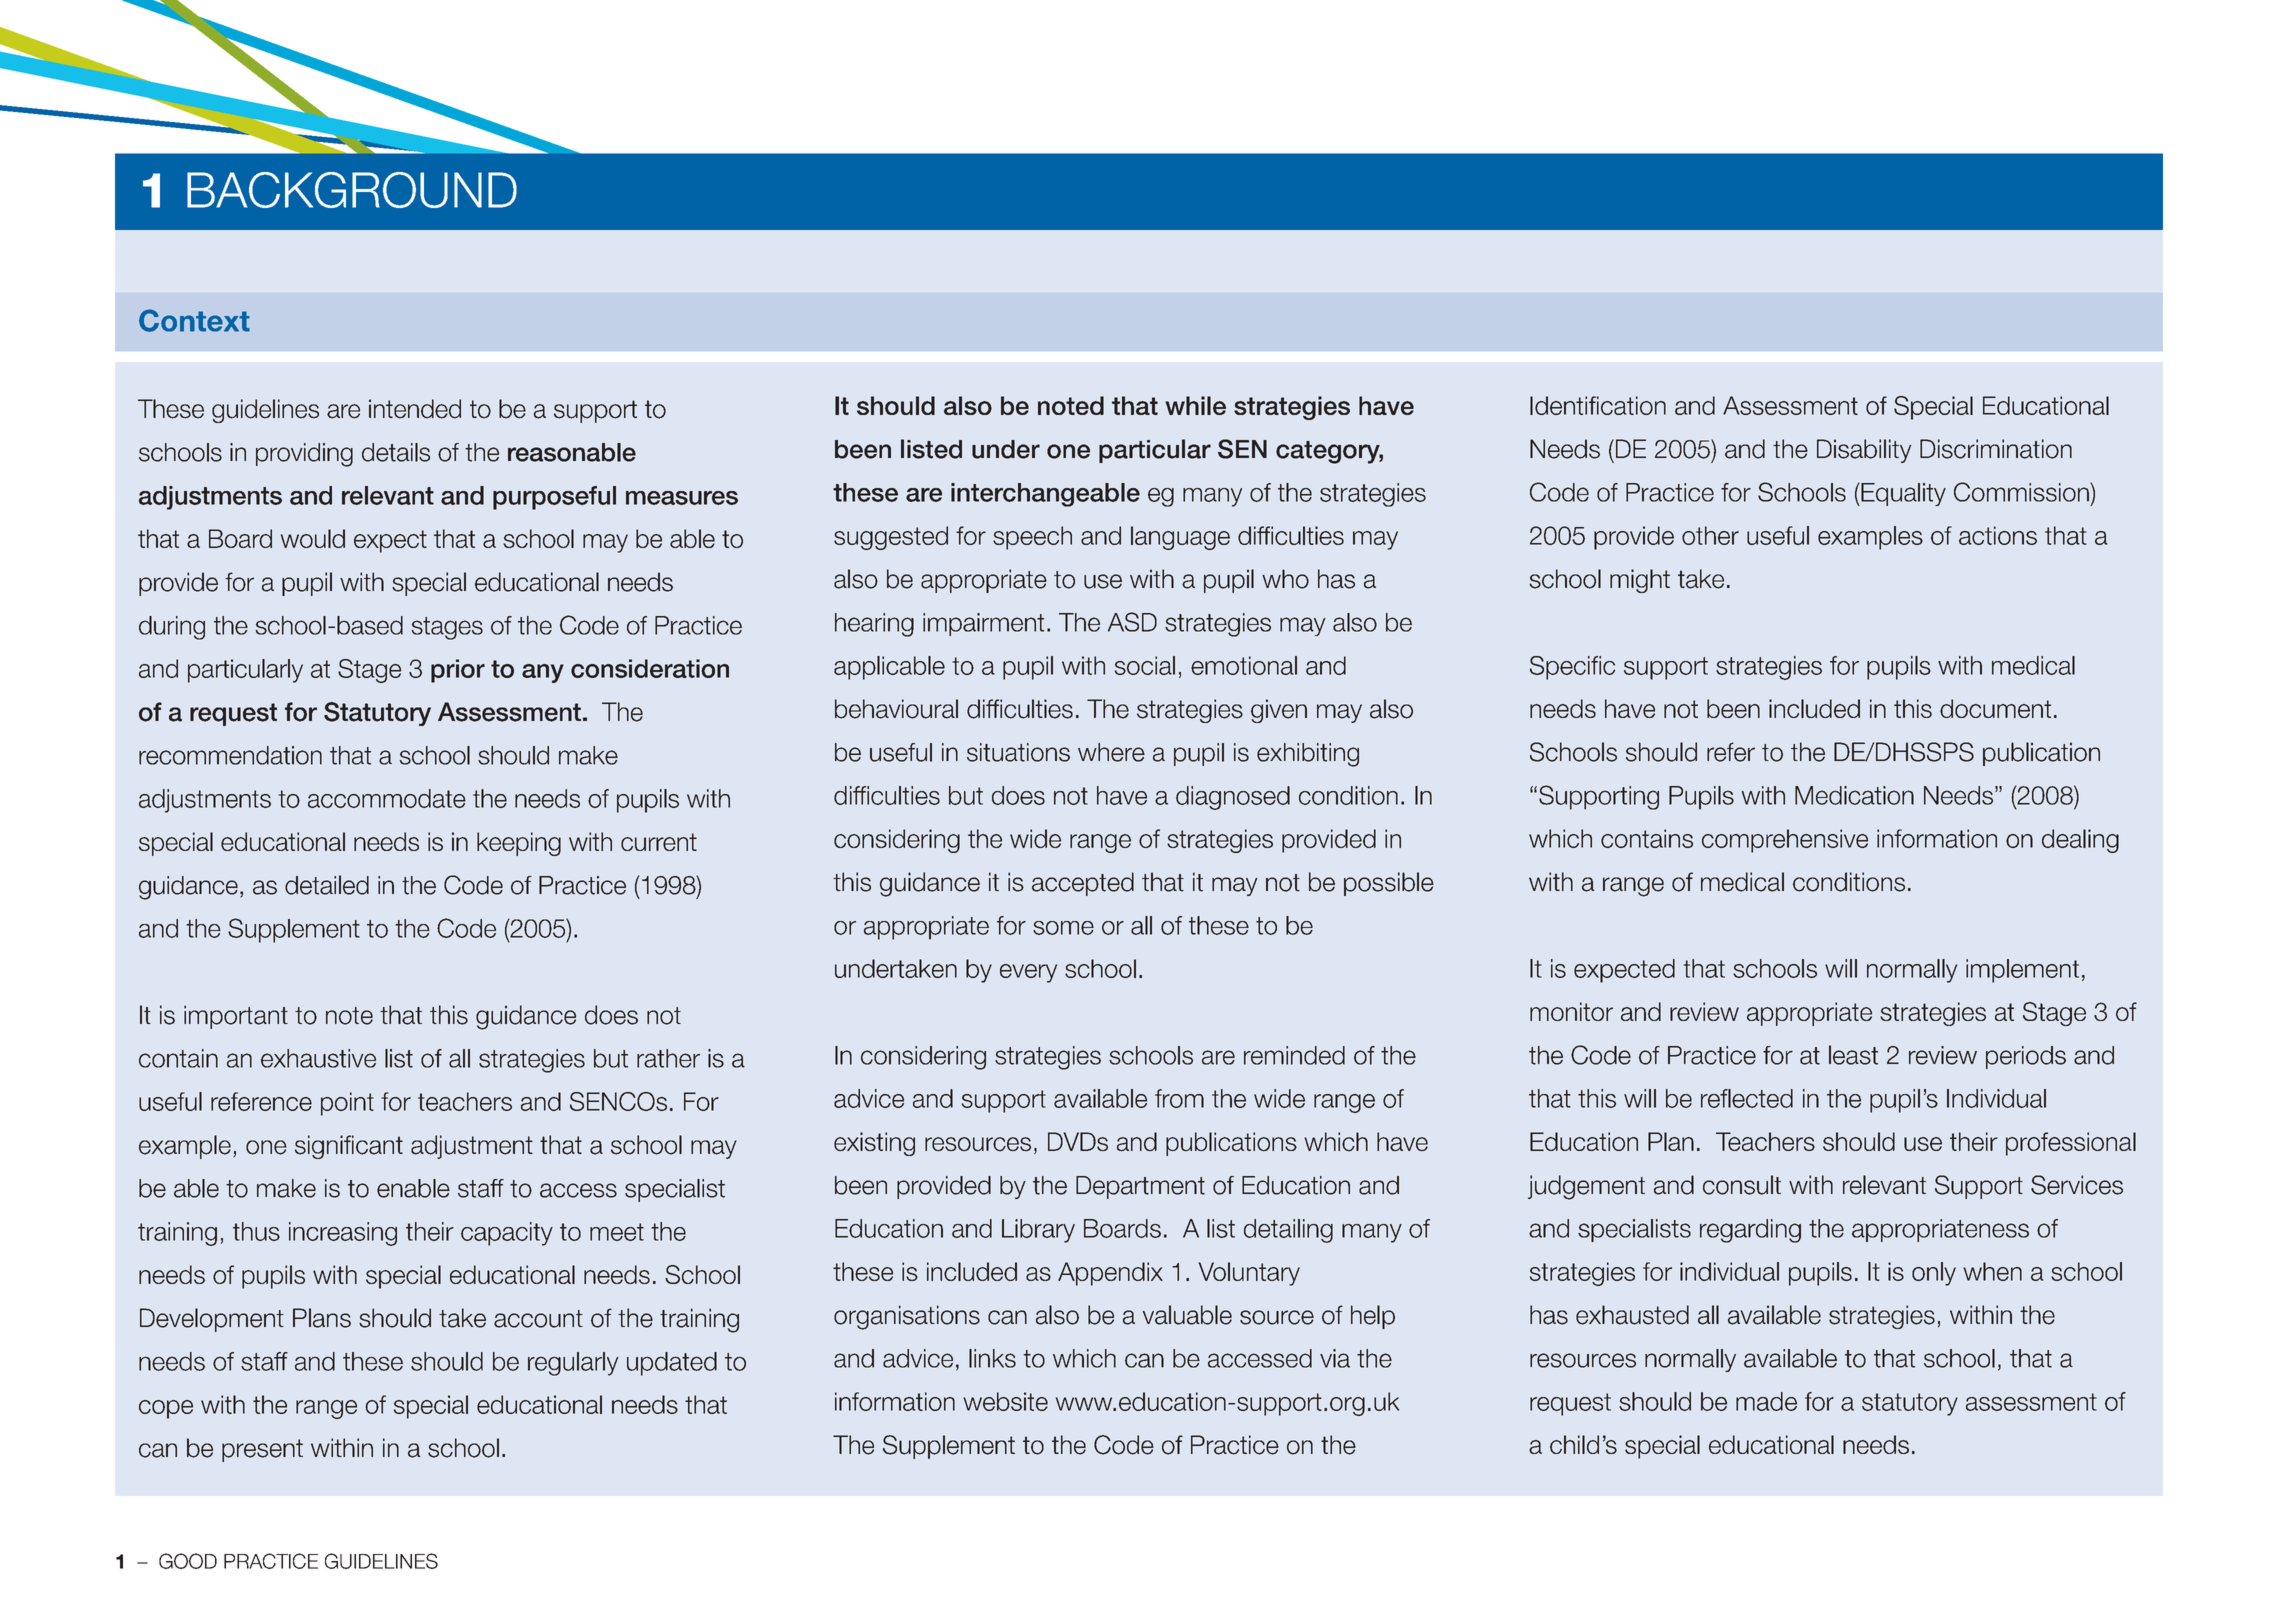 This screenshot has height=1611, width=2278. Describe the element at coordinates (1110, 1274) in the screenshot. I see `Appendix` at that location.
